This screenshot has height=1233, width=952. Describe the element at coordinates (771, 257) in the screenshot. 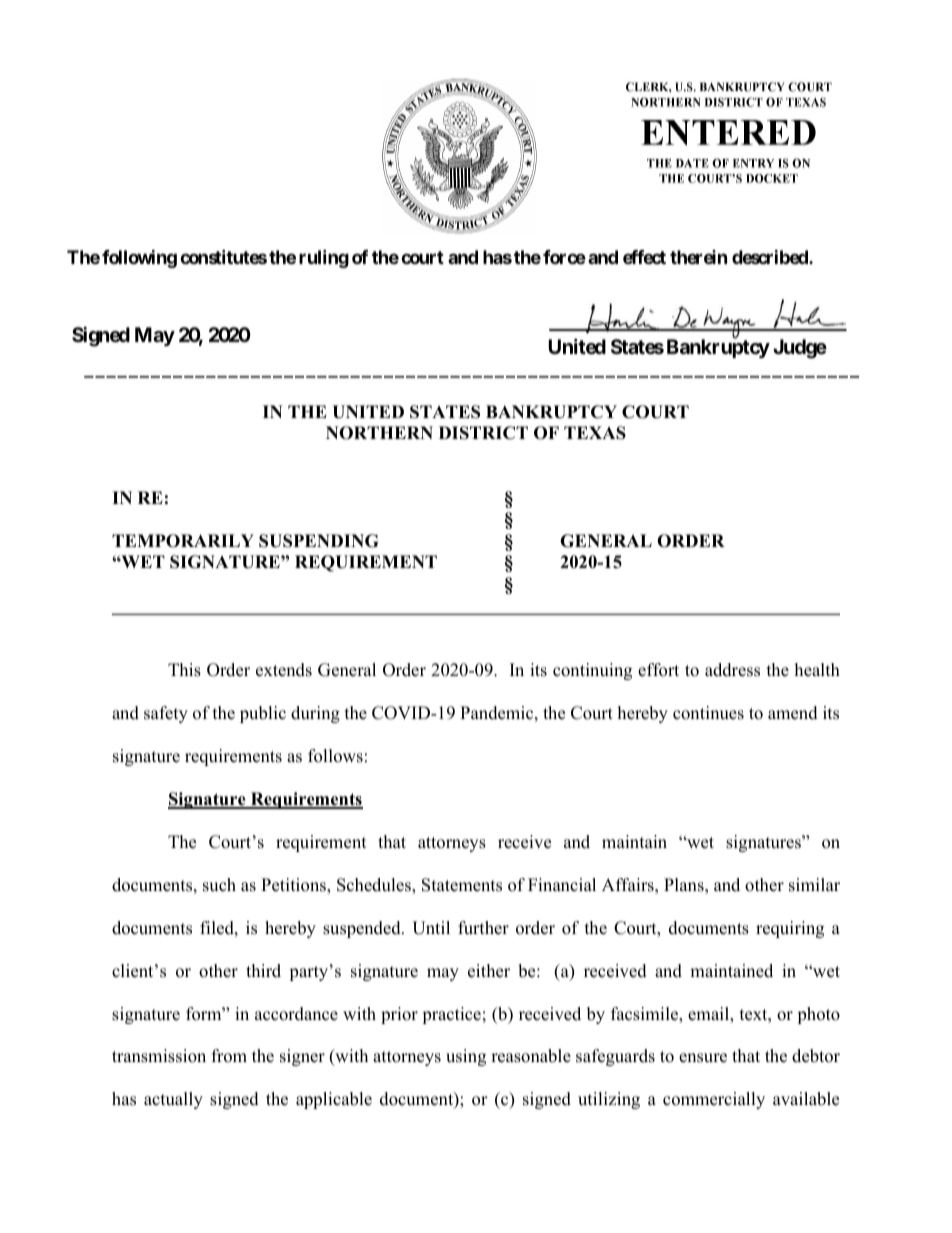

I see `described` at that location.
